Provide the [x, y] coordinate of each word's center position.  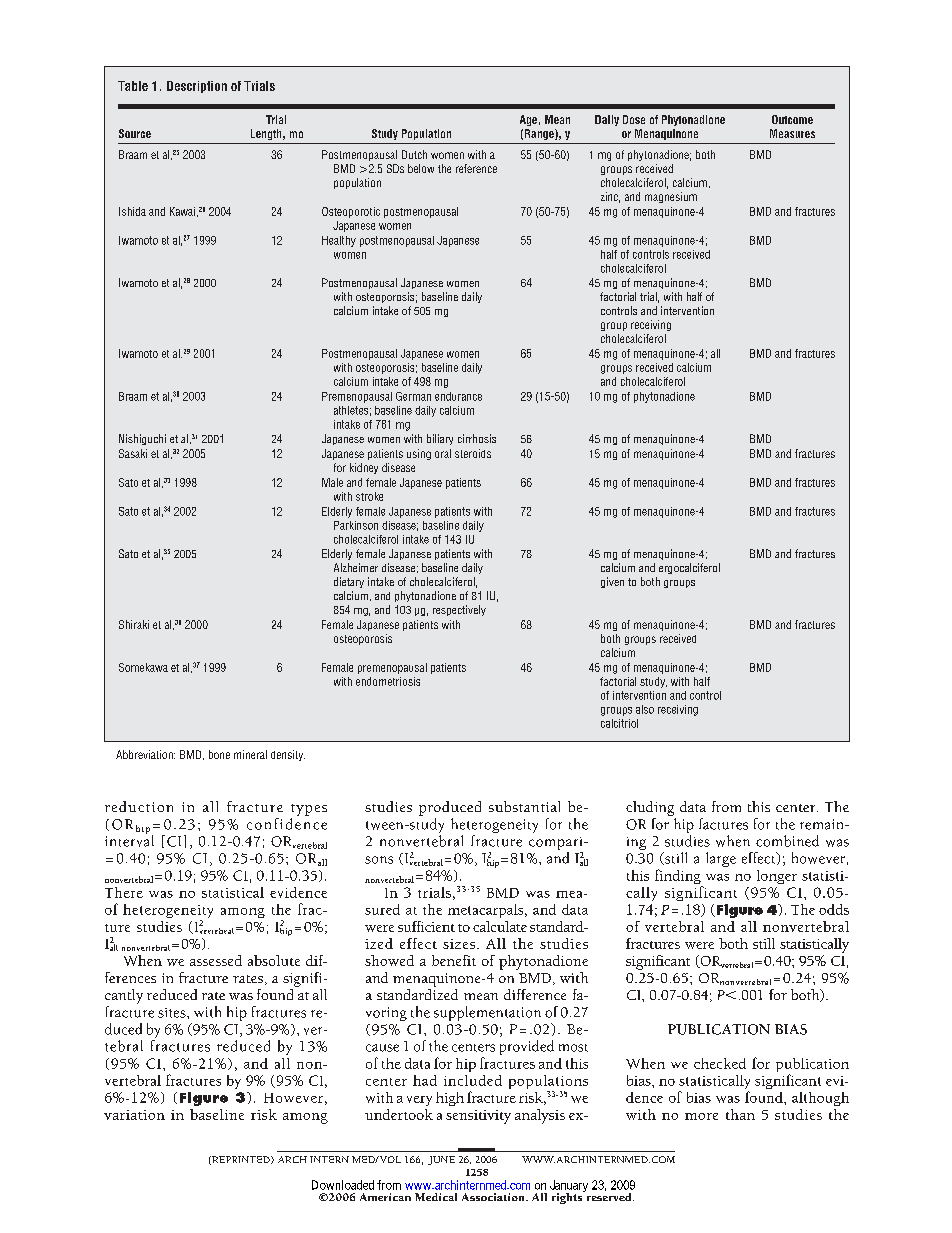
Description [197, 87]
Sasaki [133, 453]
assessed [216, 960]
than [740, 1114]
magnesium [671, 197]
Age [528, 120]
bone [219, 754]
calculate [500, 926]
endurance [458, 396]
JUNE [441, 1160]
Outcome [792, 119]
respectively [459, 610]
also [645, 709]
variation [134, 1115]
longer [777, 877]
